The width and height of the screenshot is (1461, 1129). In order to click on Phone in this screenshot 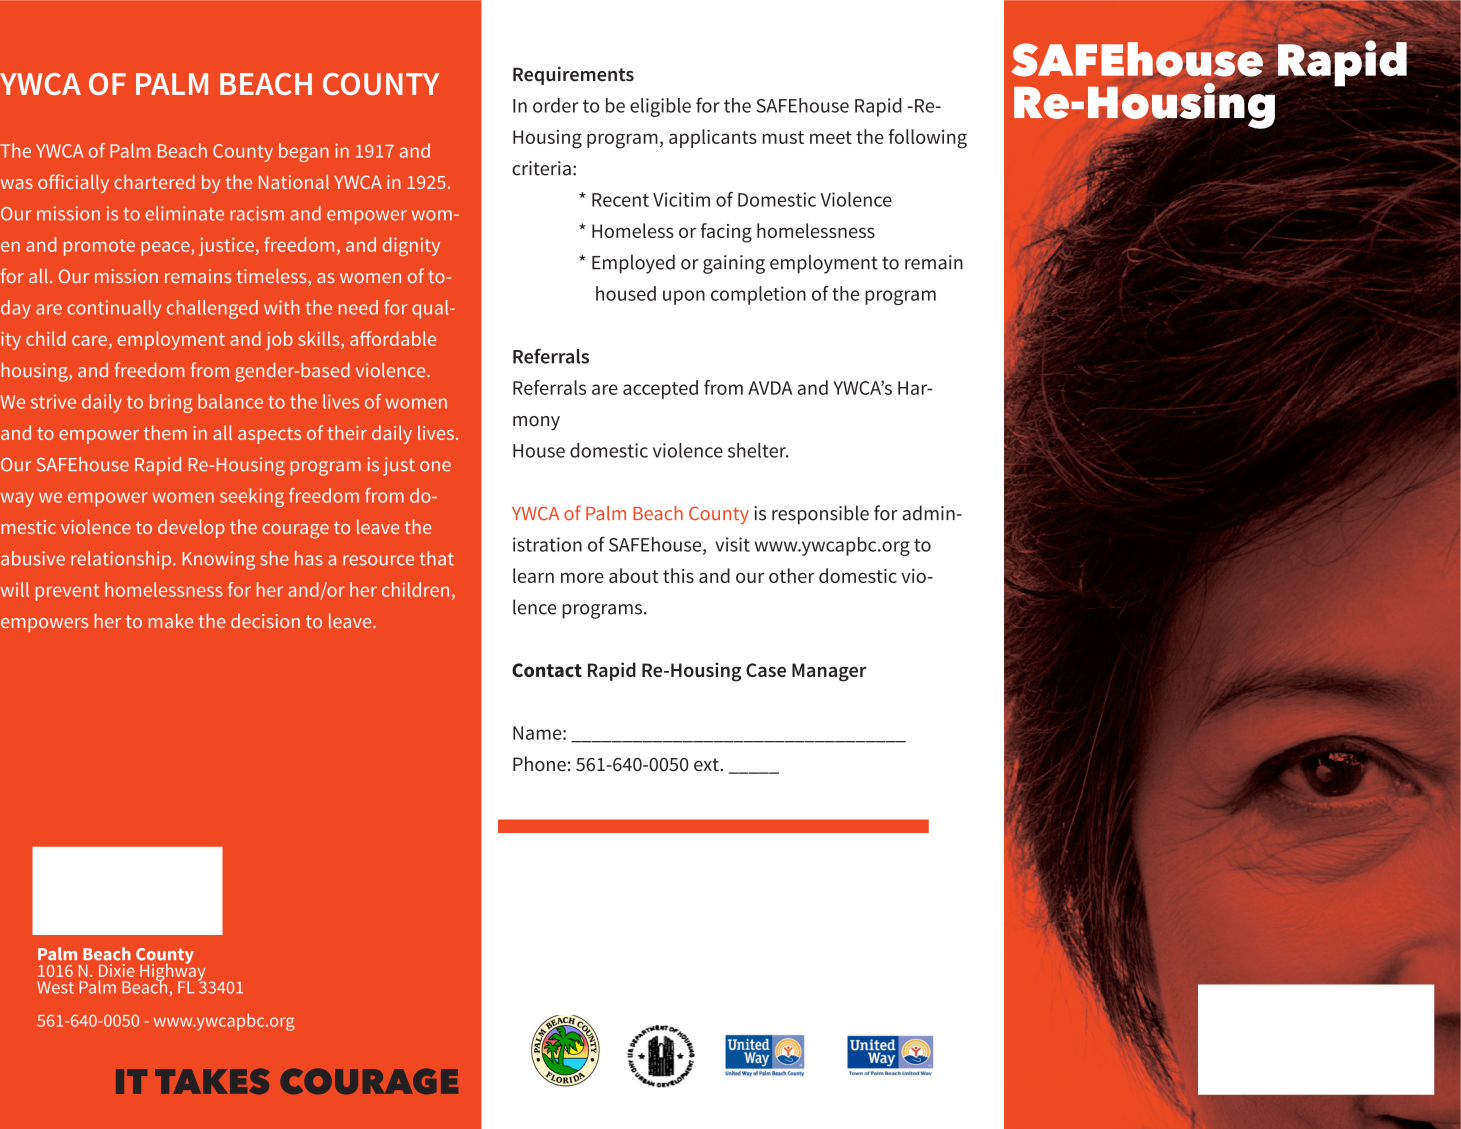, I will do `click(539, 764)`.
